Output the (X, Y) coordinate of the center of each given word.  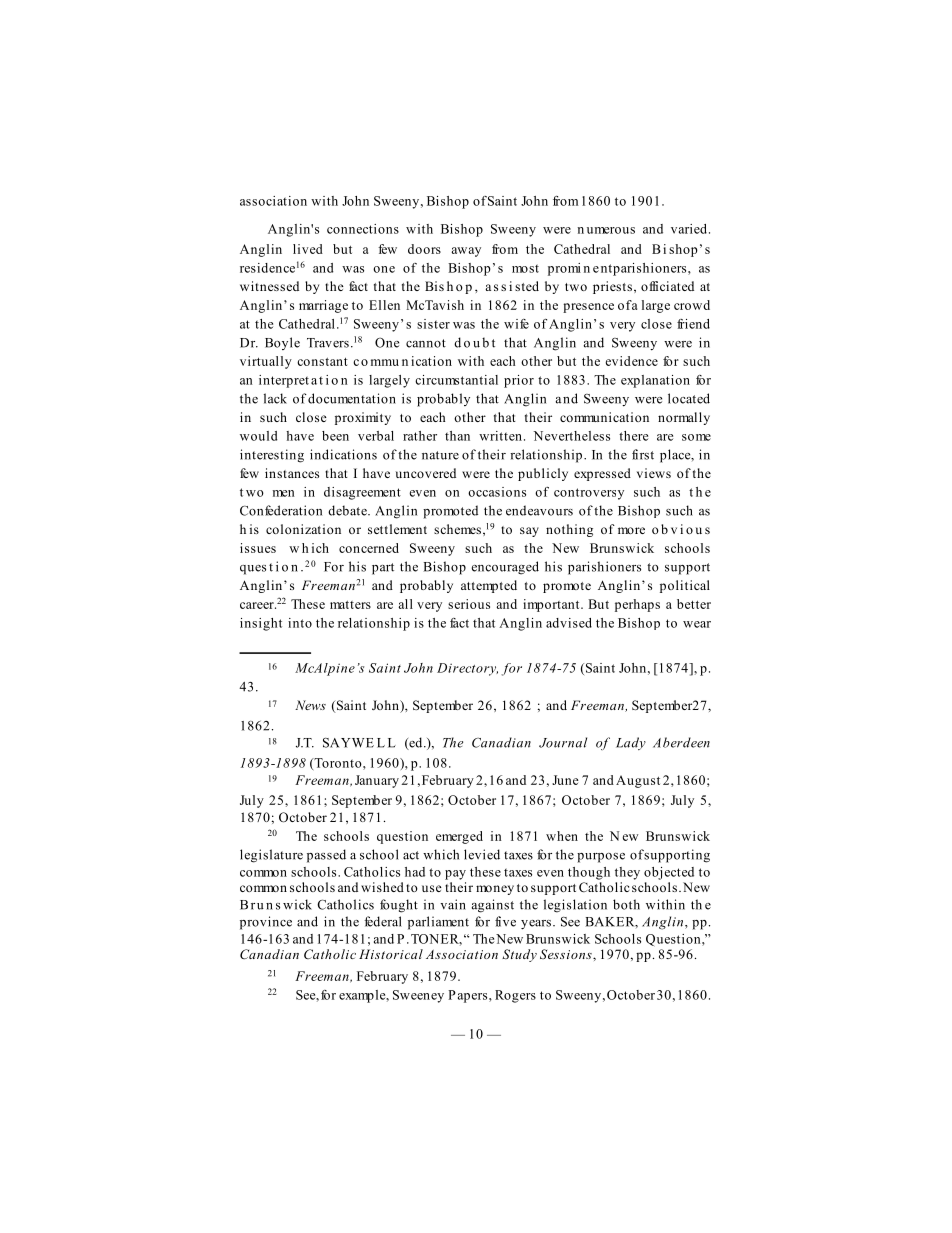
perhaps (637, 605)
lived (308, 249)
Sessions (567, 954)
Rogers (515, 996)
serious (469, 604)
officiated (667, 286)
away (466, 252)
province (266, 923)
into (300, 623)
